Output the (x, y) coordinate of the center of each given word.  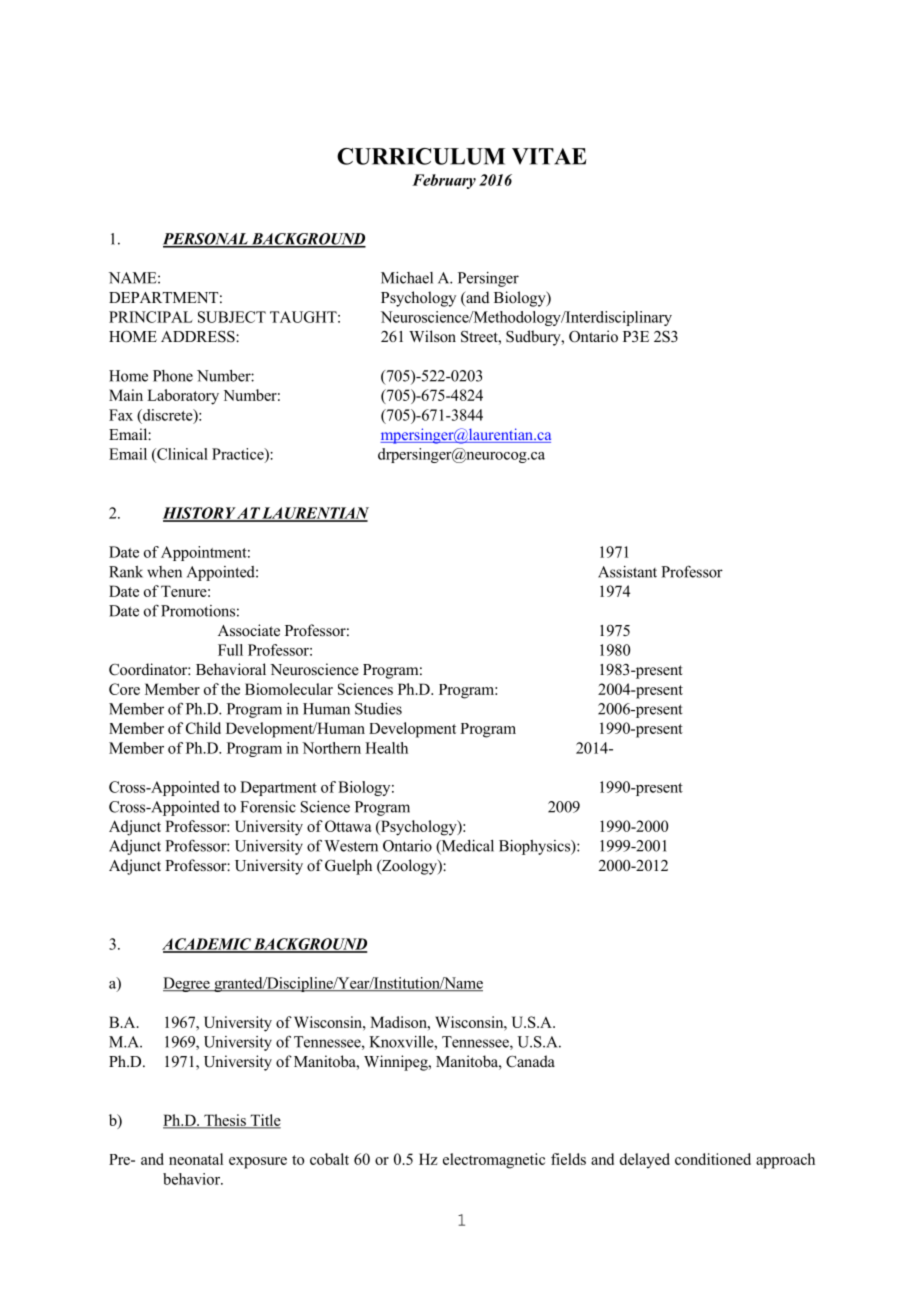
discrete (168, 416)
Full (230, 650)
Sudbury (534, 338)
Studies (378, 709)
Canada (530, 1061)
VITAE (549, 156)
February (444, 181)
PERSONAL (206, 240)
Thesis (225, 1121)
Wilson (432, 336)
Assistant (627, 572)
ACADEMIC (207, 945)
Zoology (409, 867)
